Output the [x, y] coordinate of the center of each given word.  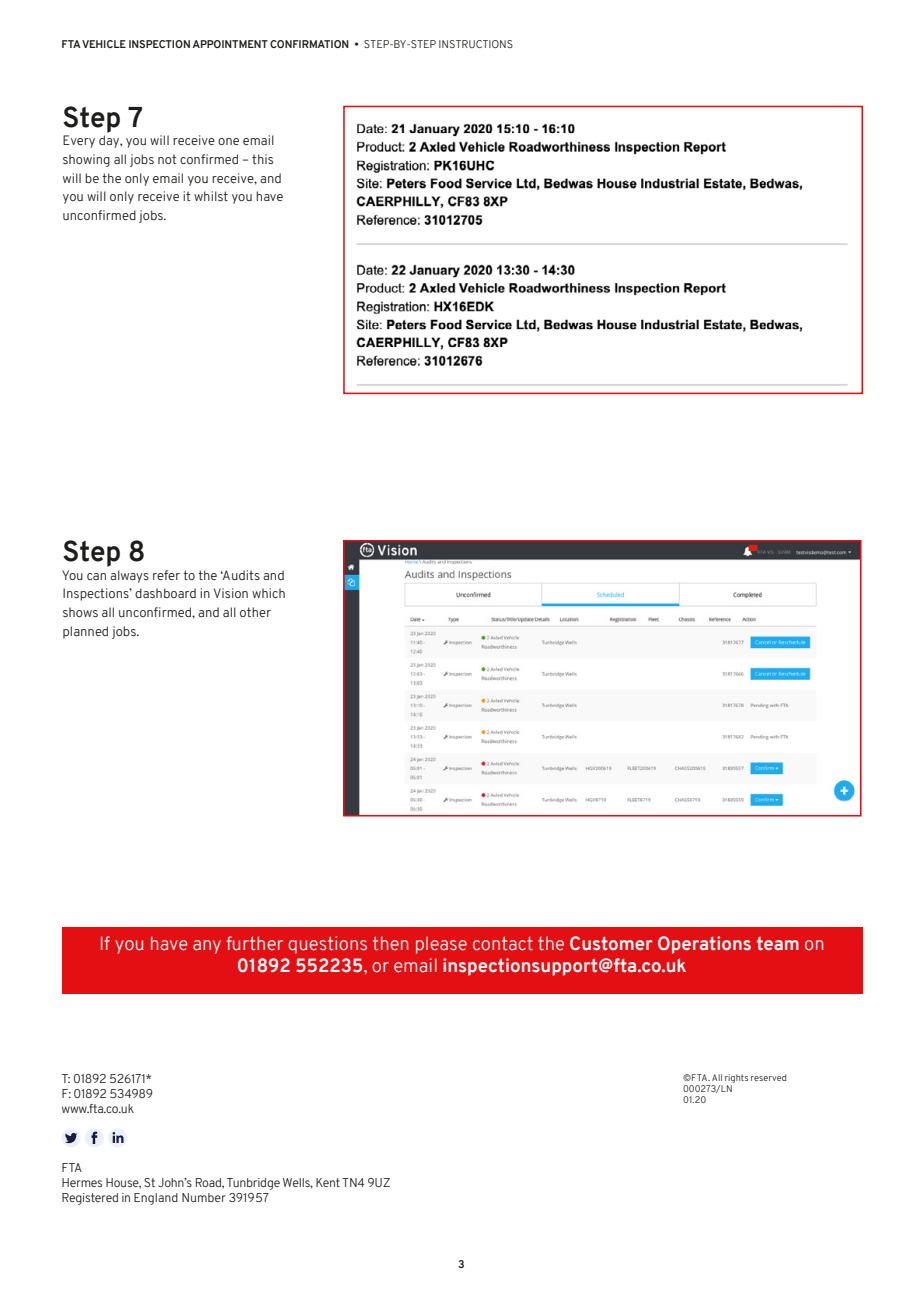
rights [736, 1078]
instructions [476, 44]
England [156, 1199]
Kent [328, 1182]
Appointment [230, 44]
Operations [704, 945]
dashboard [165, 593]
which [268, 593]
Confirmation [309, 44]
